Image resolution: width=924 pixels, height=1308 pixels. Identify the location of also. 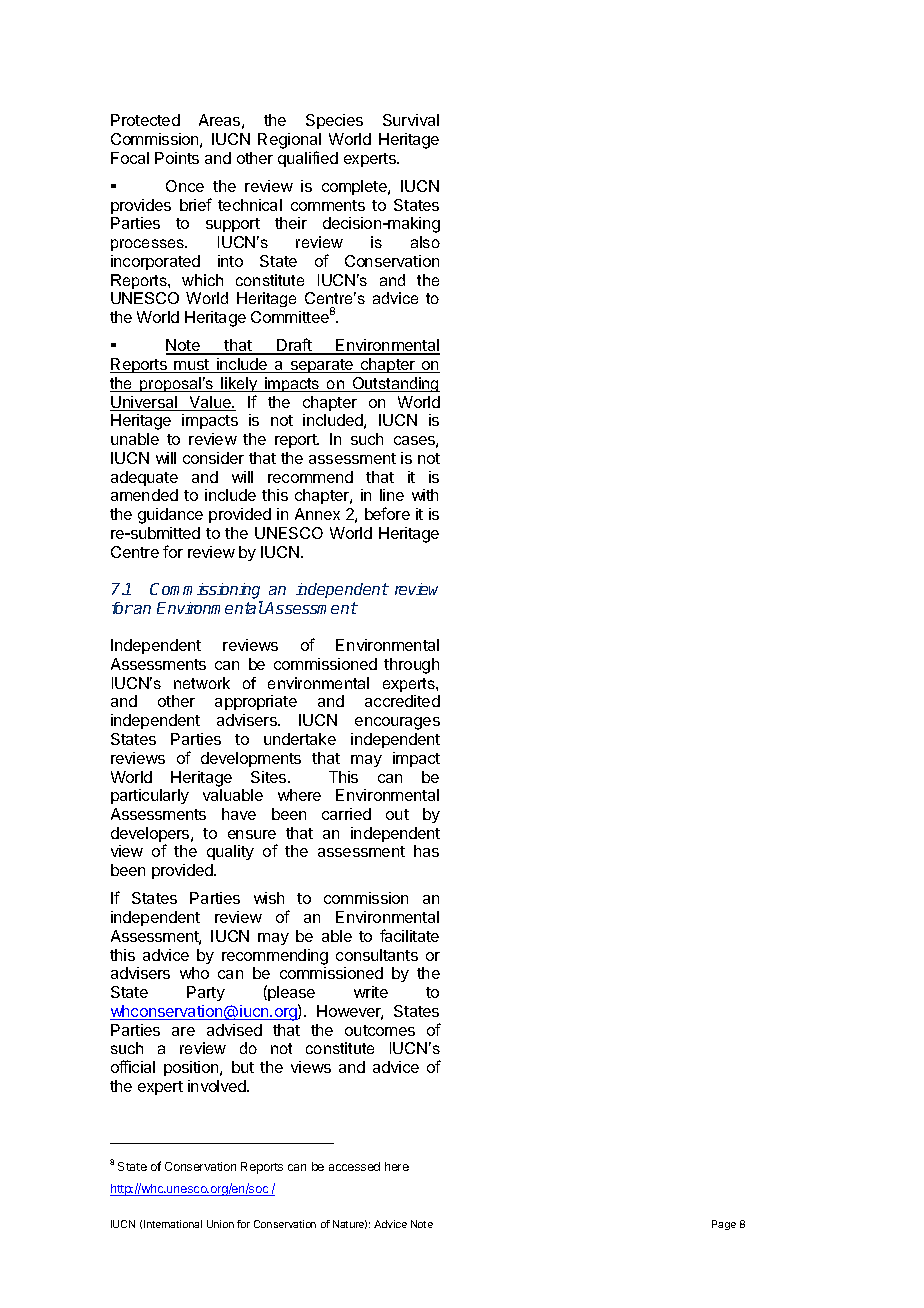
(425, 242).
